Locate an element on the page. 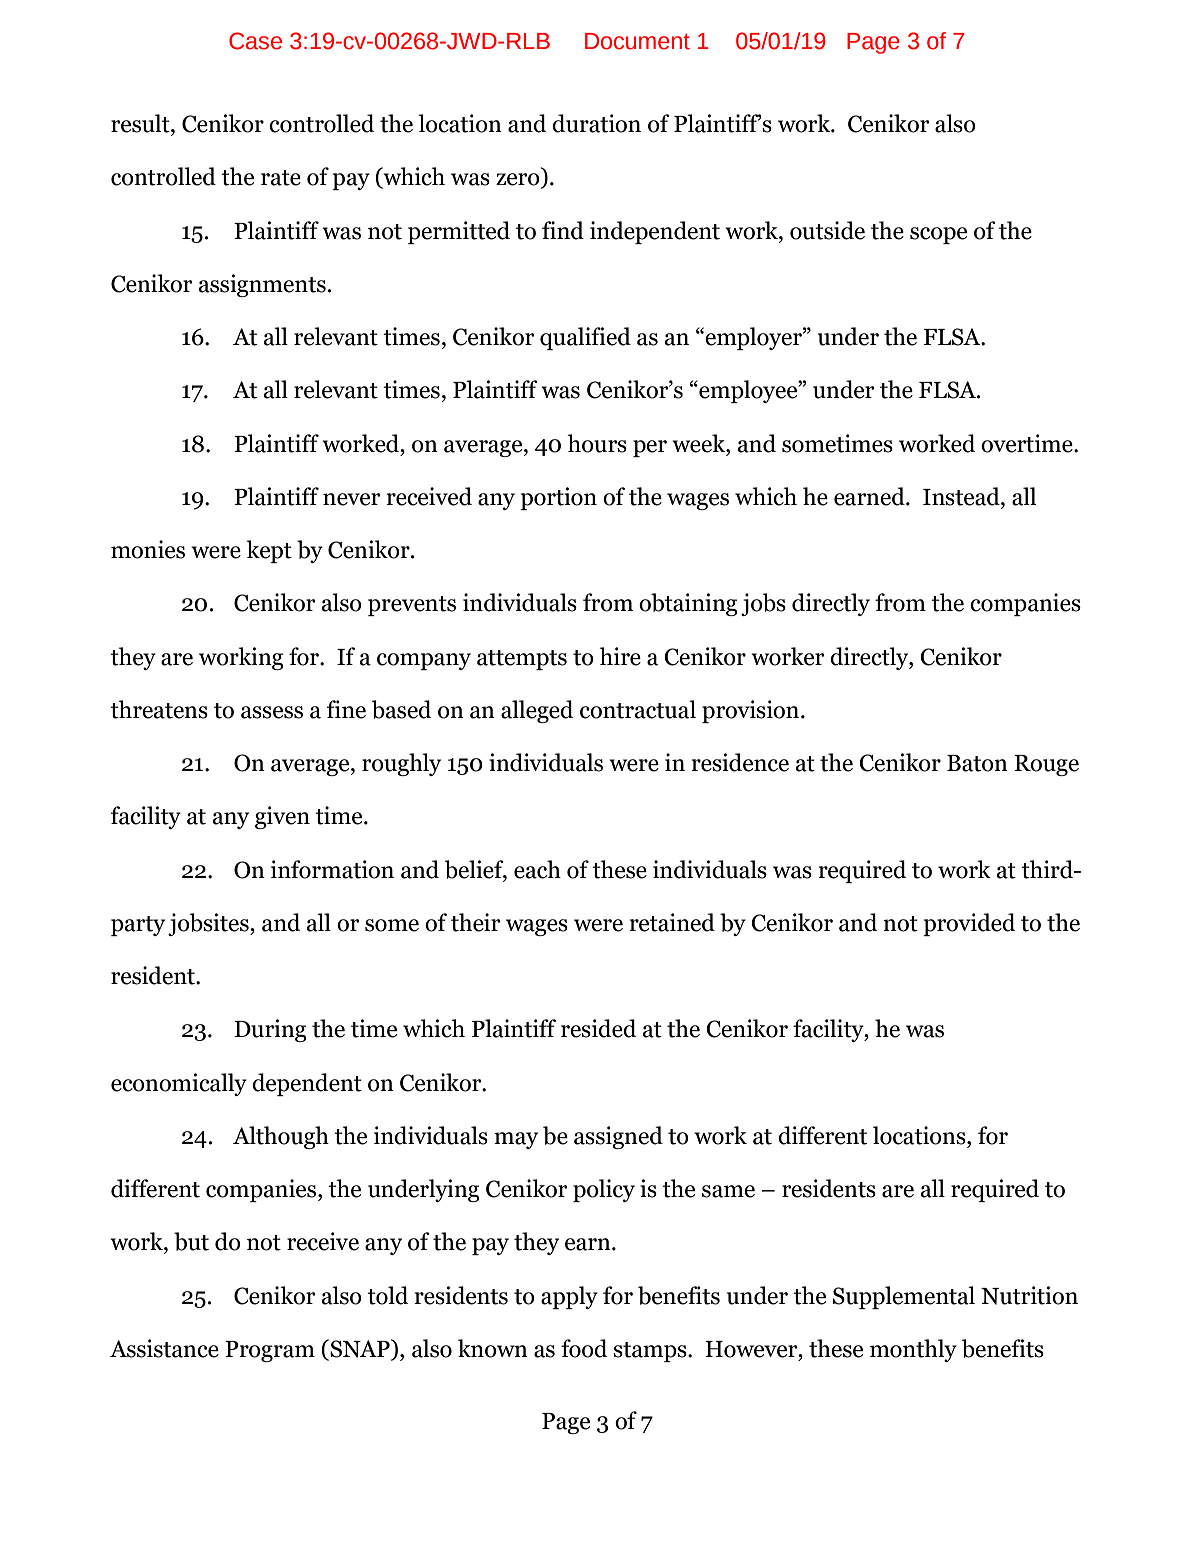 Image resolution: width=1194 pixels, height=1545 pixels. resided is located at coordinates (598, 1028).
